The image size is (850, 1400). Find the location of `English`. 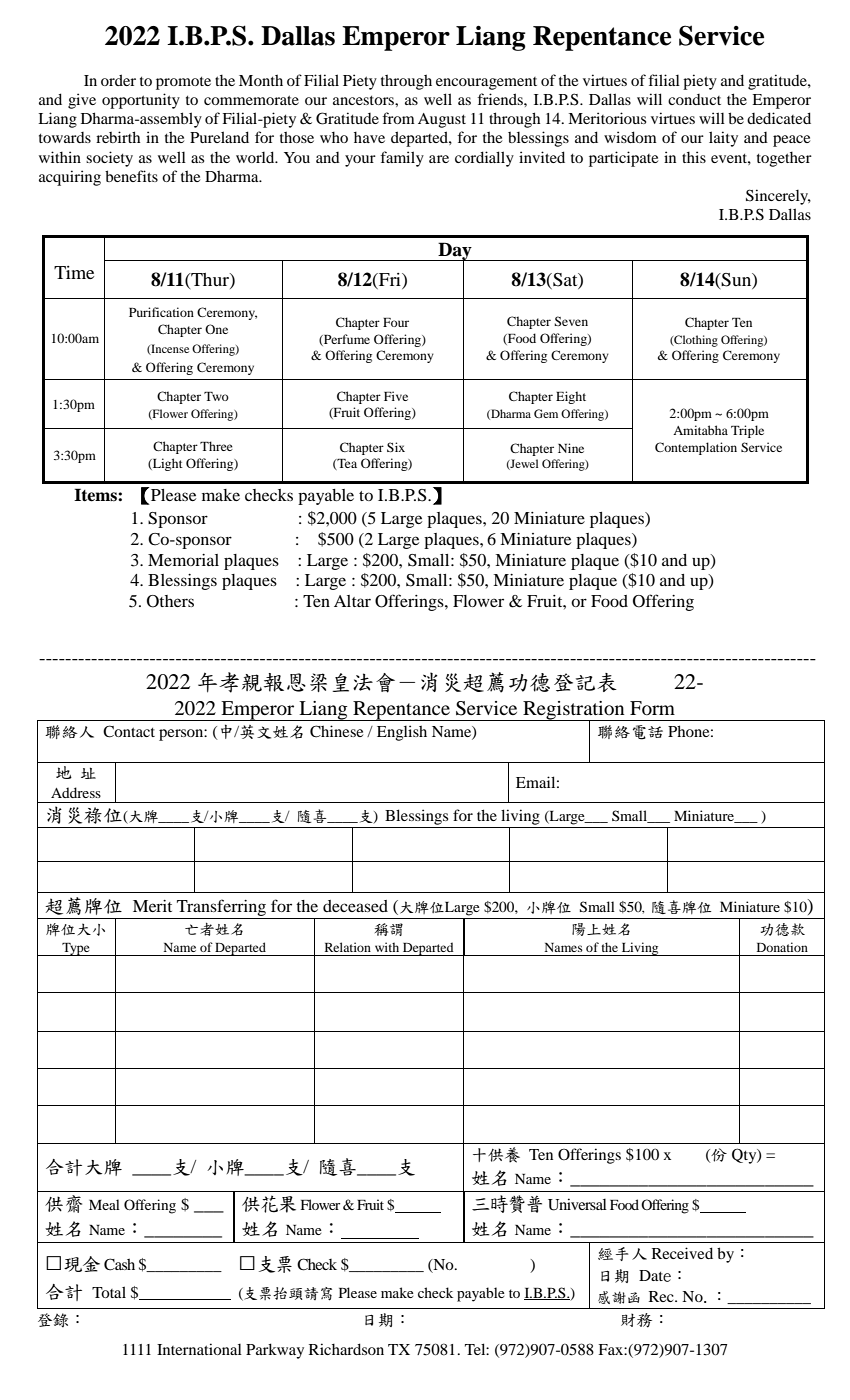

English is located at coordinates (402, 733).
